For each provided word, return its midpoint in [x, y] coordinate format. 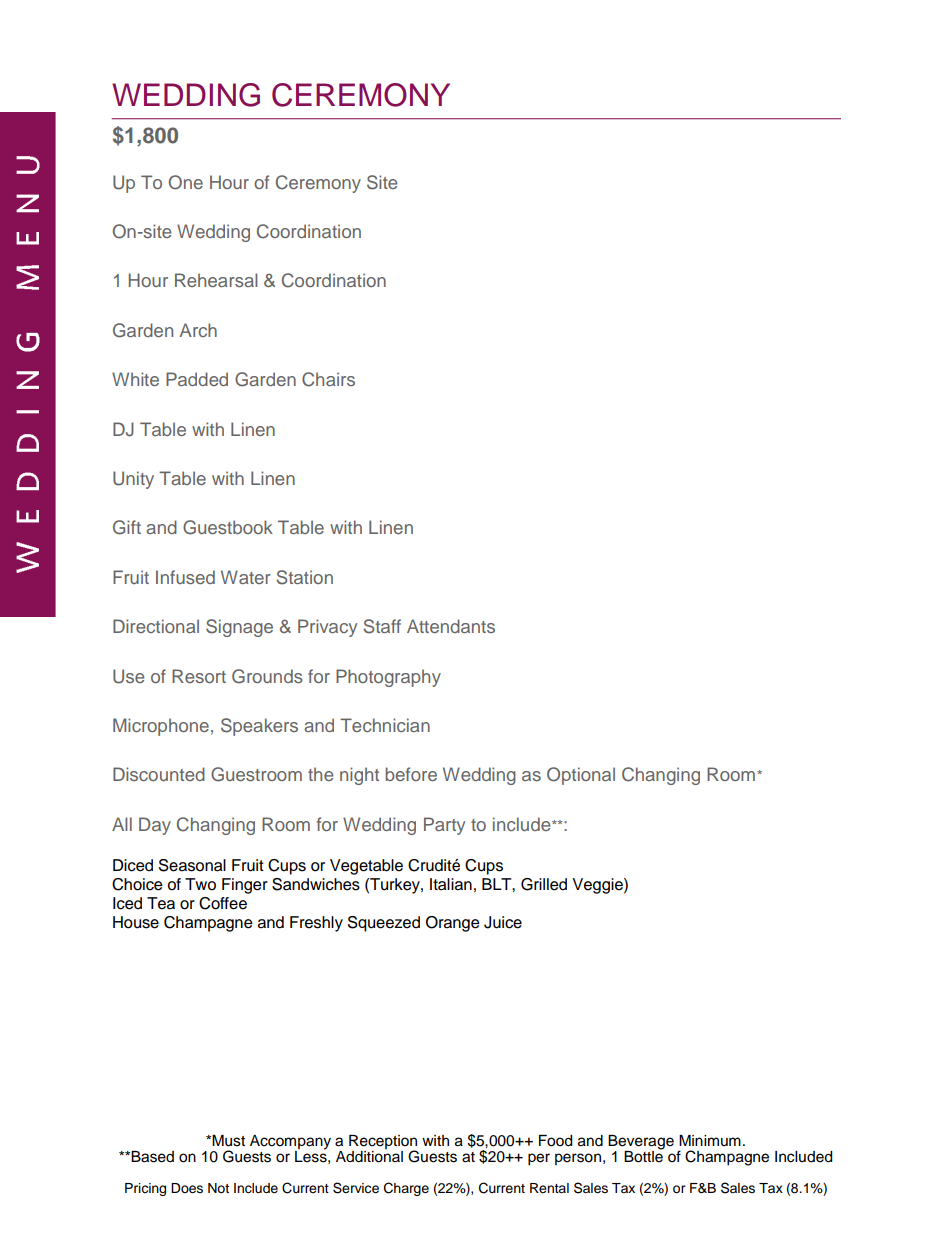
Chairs [328, 379]
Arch [198, 330]
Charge [406, 1189]
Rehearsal [216, 280]
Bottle [644, 1155]
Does [187, 1188]
